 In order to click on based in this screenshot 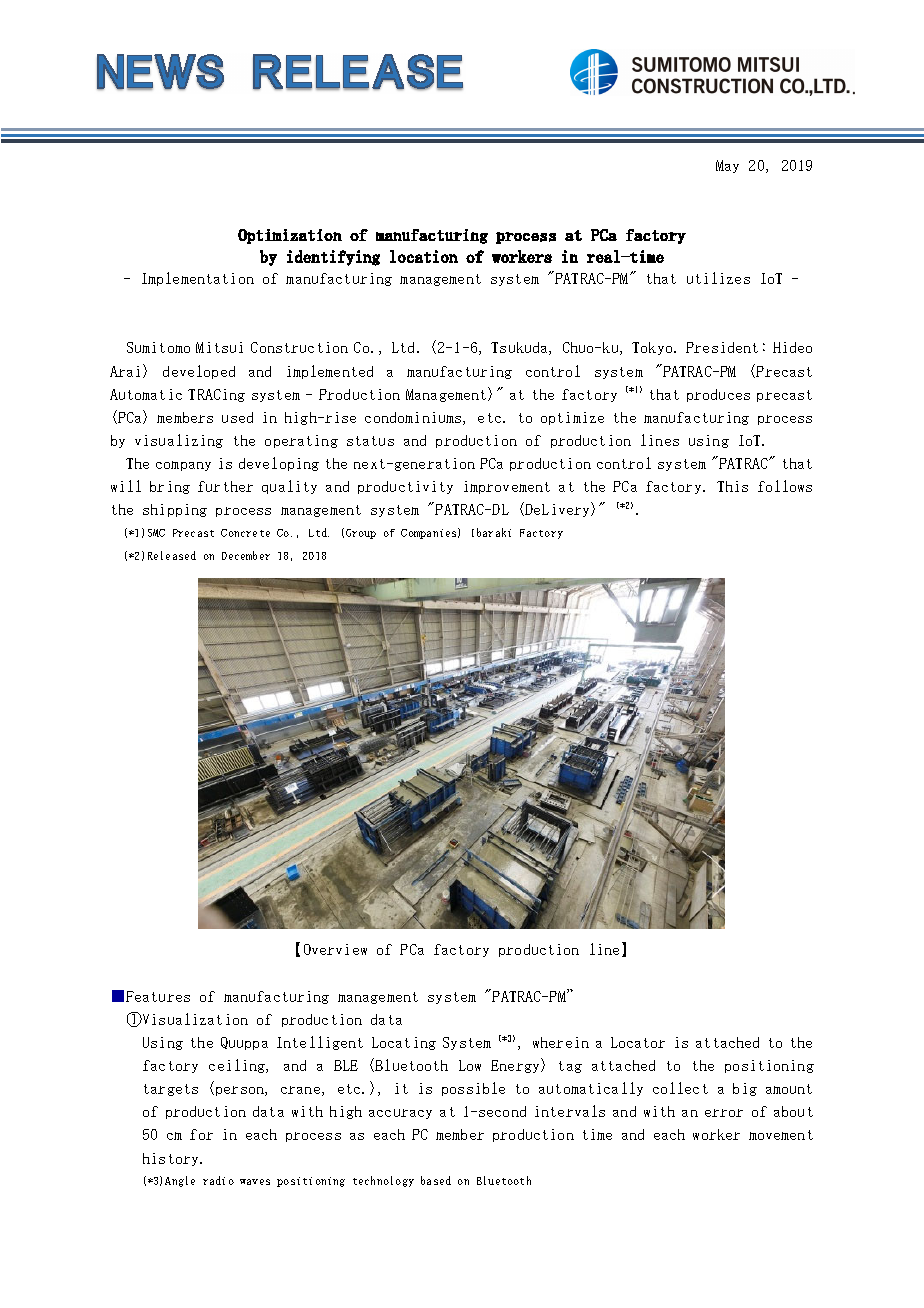, I will do `click(436, 1180)`.
